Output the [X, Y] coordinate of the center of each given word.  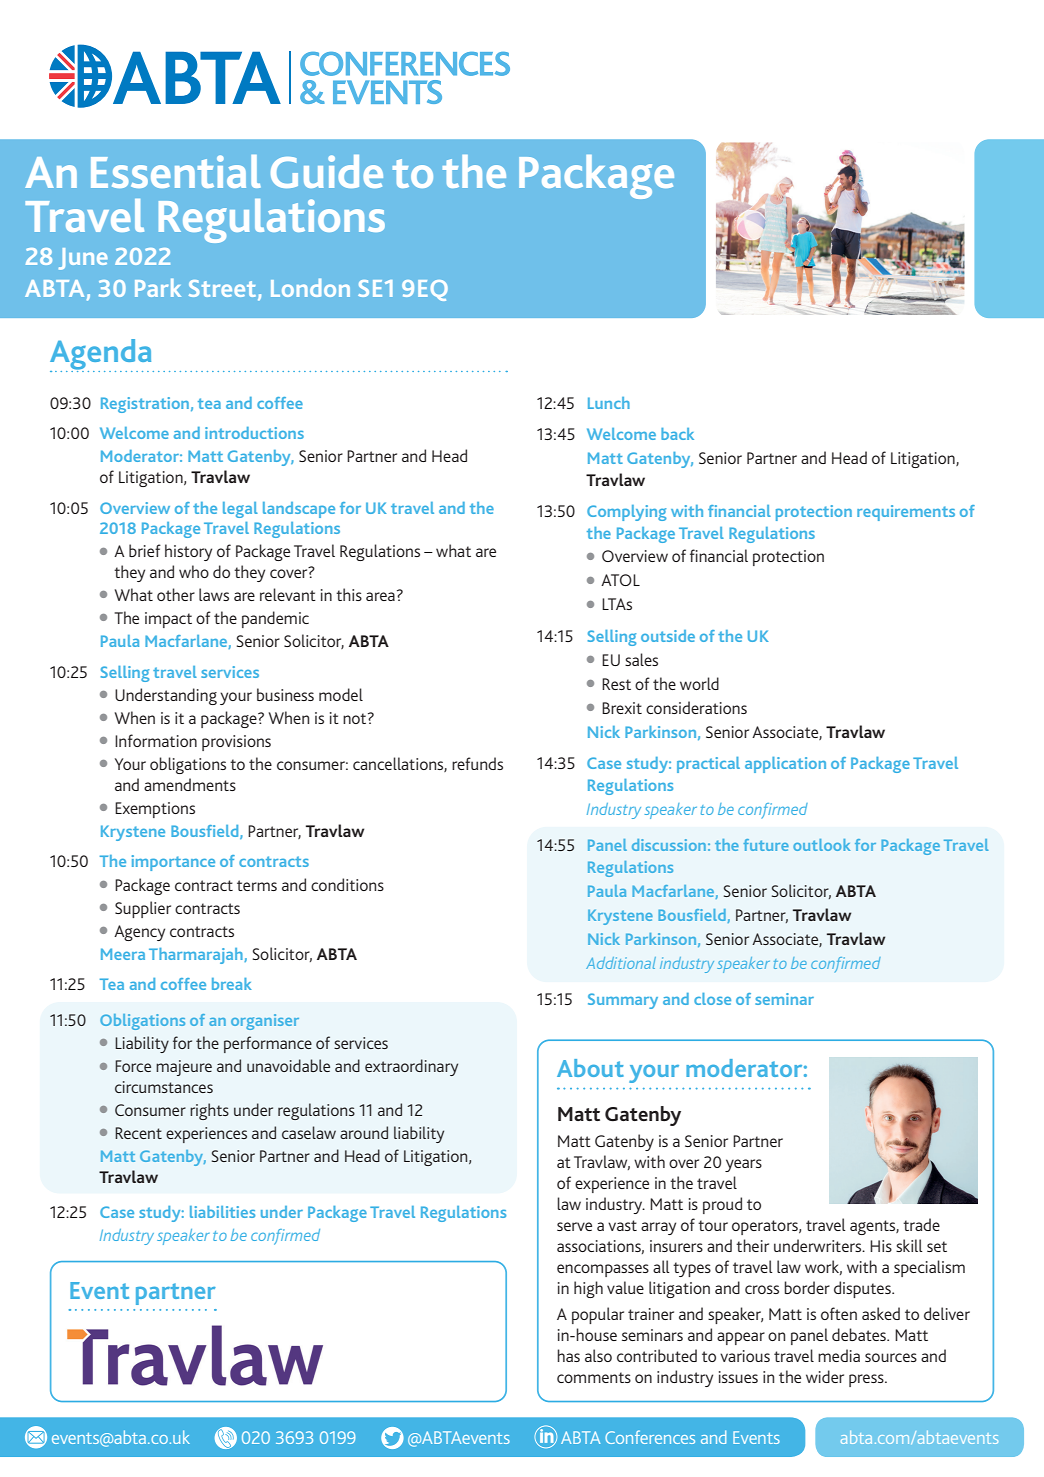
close [712, 999]
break [232, 984]
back [677, 434]
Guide [327, 171]
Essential [176, 171]
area [380, 596]
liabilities [222, 1212]
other [176, 594]
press [867, 1380]
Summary [623, 1001]
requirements [906, 513]
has [568, 1355]
